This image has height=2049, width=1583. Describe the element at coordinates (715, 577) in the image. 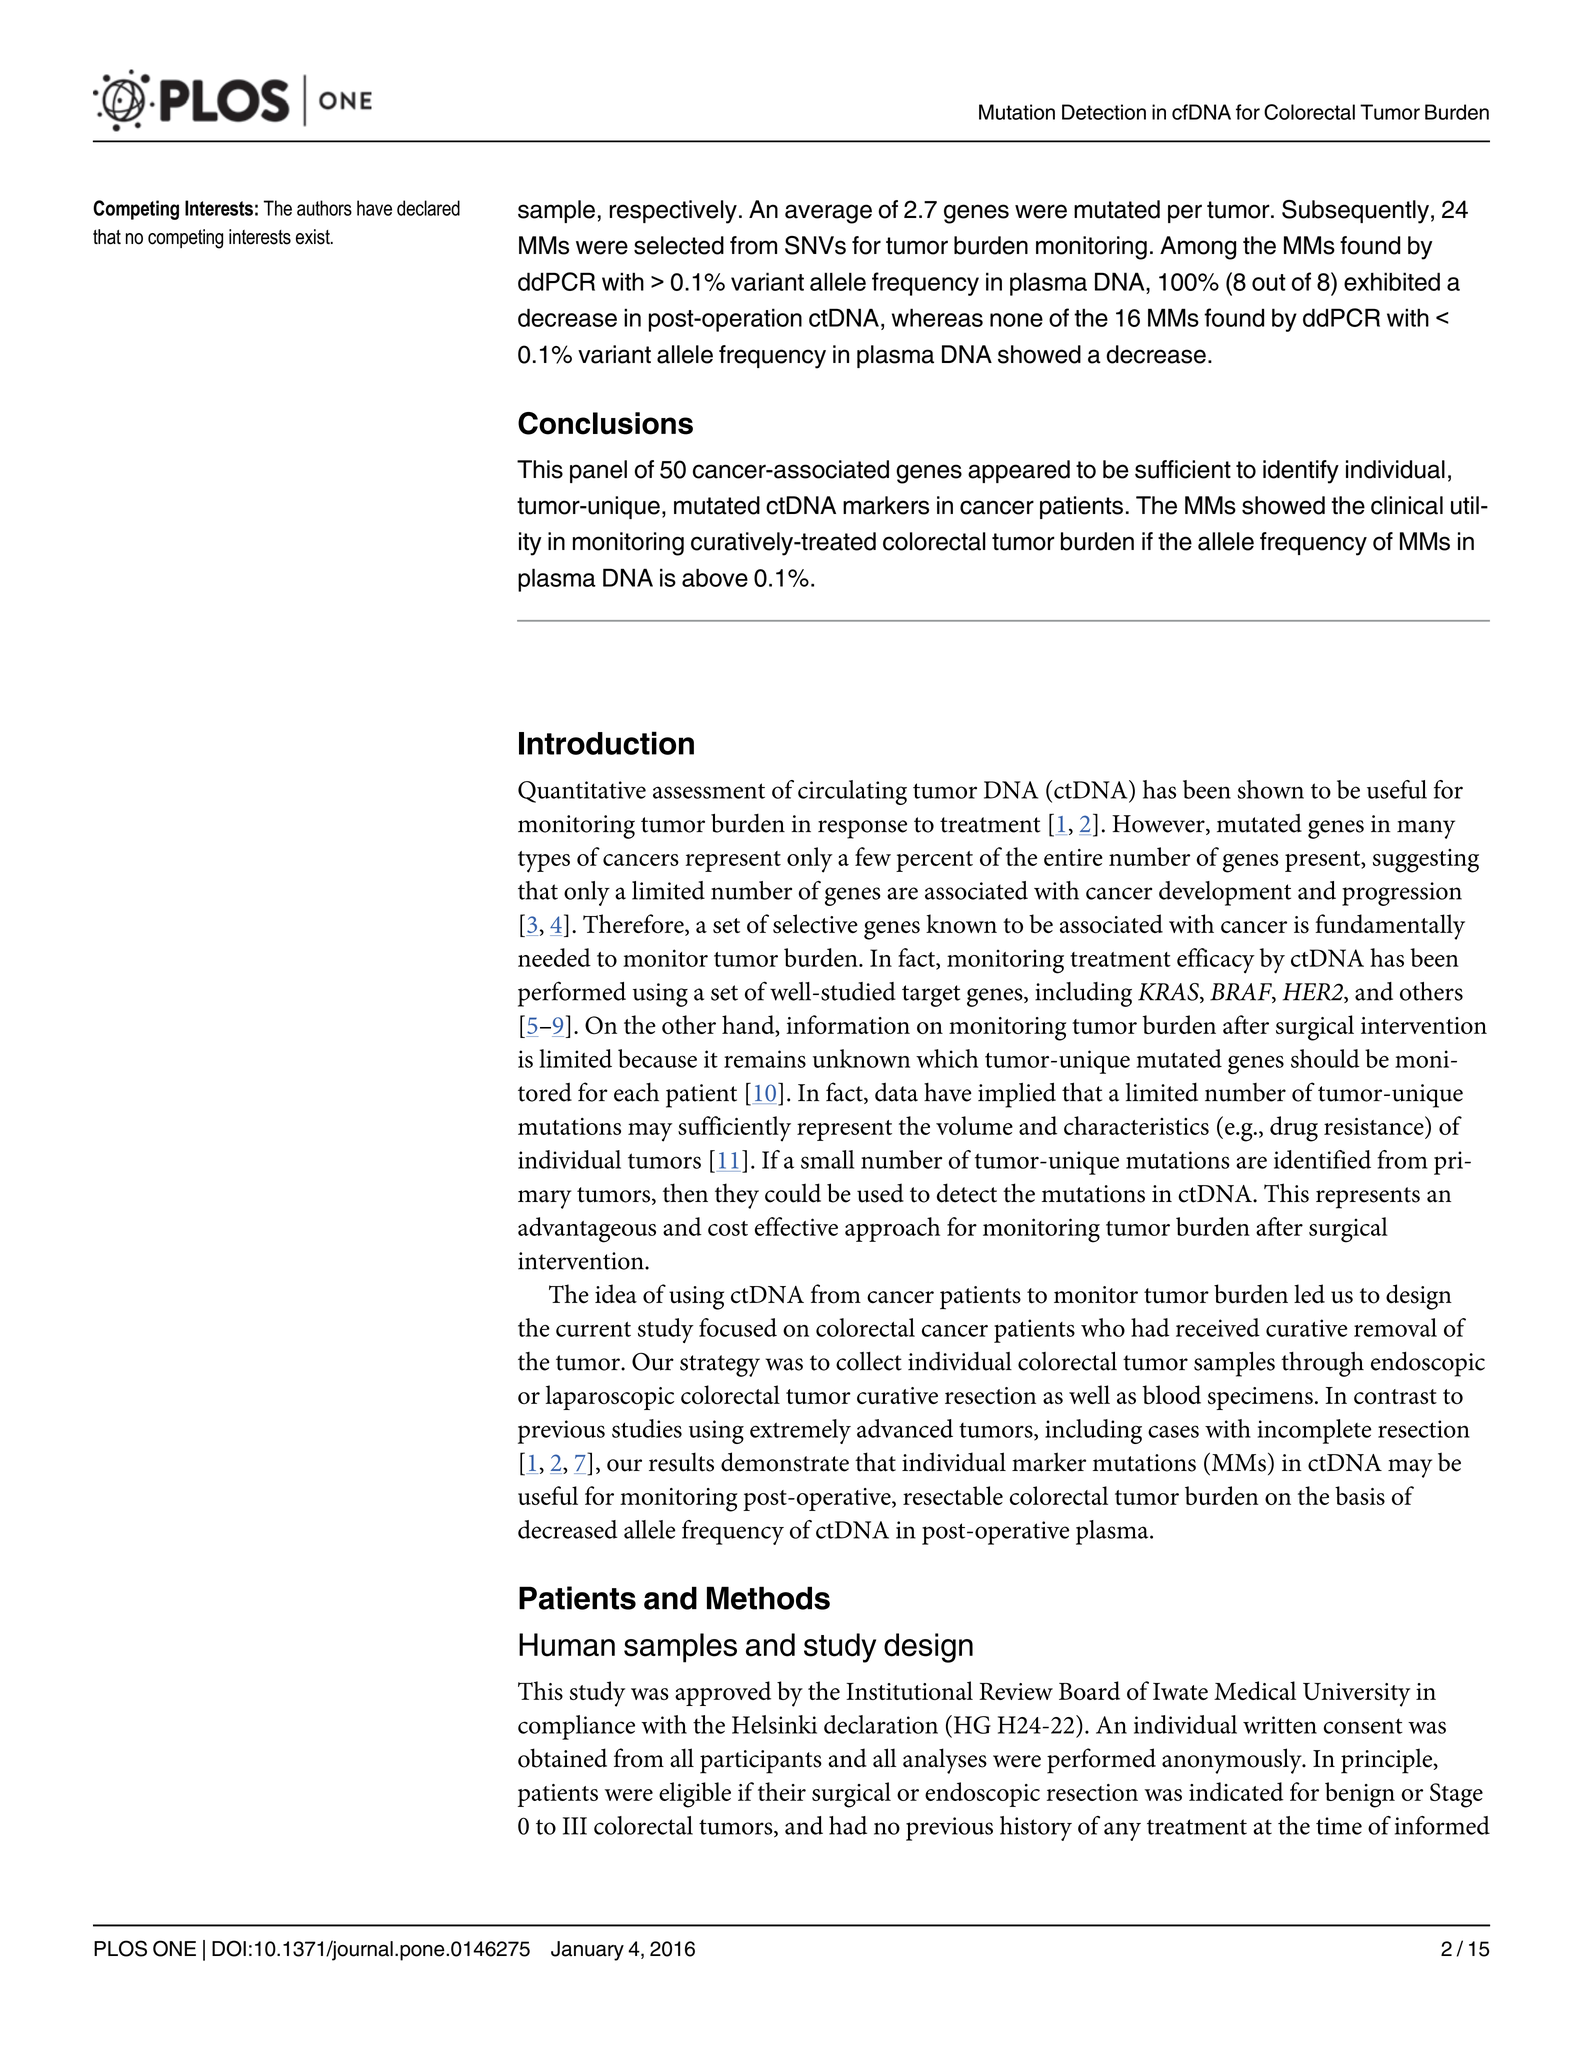

I see `above` at that location.
